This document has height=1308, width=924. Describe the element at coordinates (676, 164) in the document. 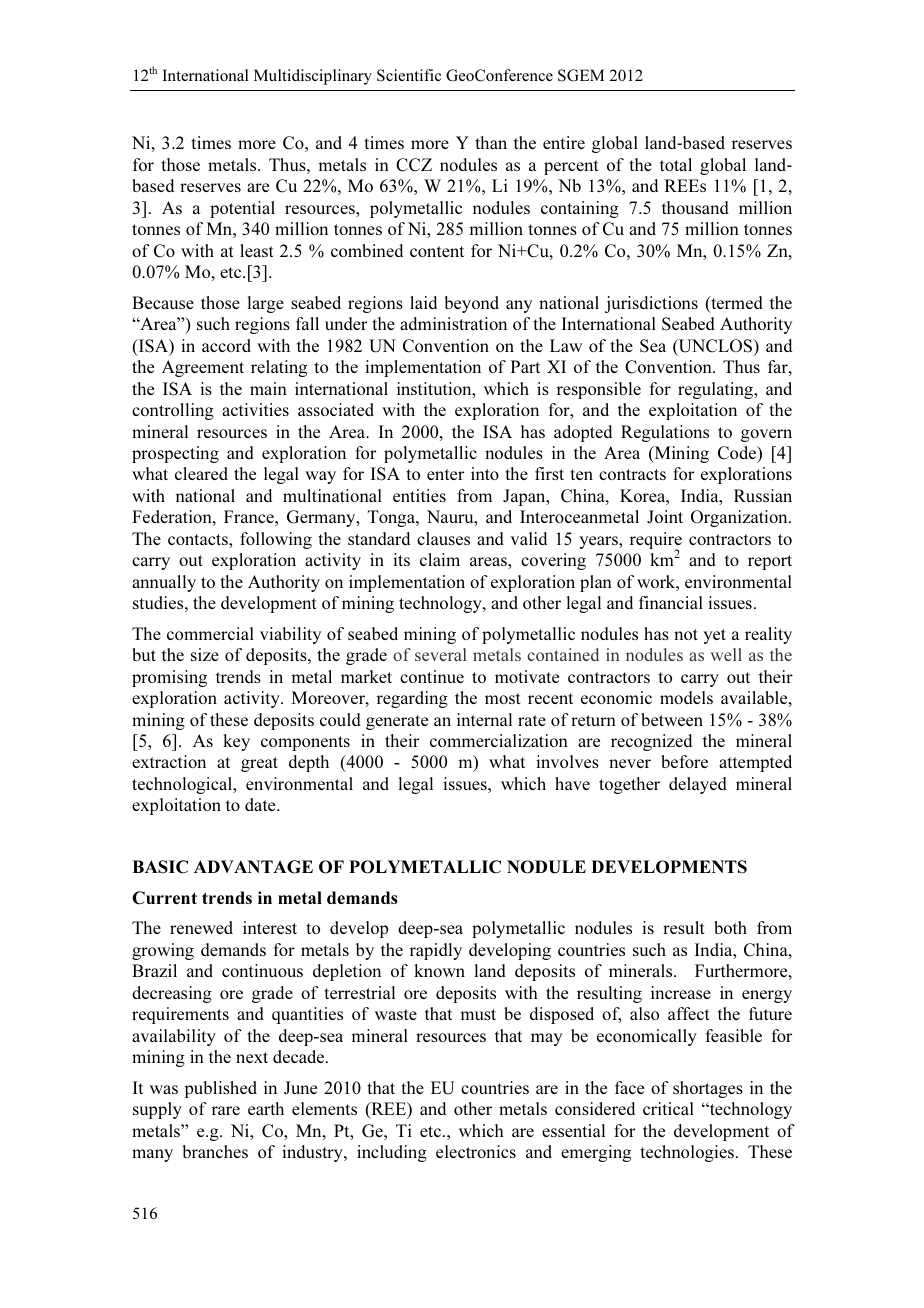

I see `total` at that location.
